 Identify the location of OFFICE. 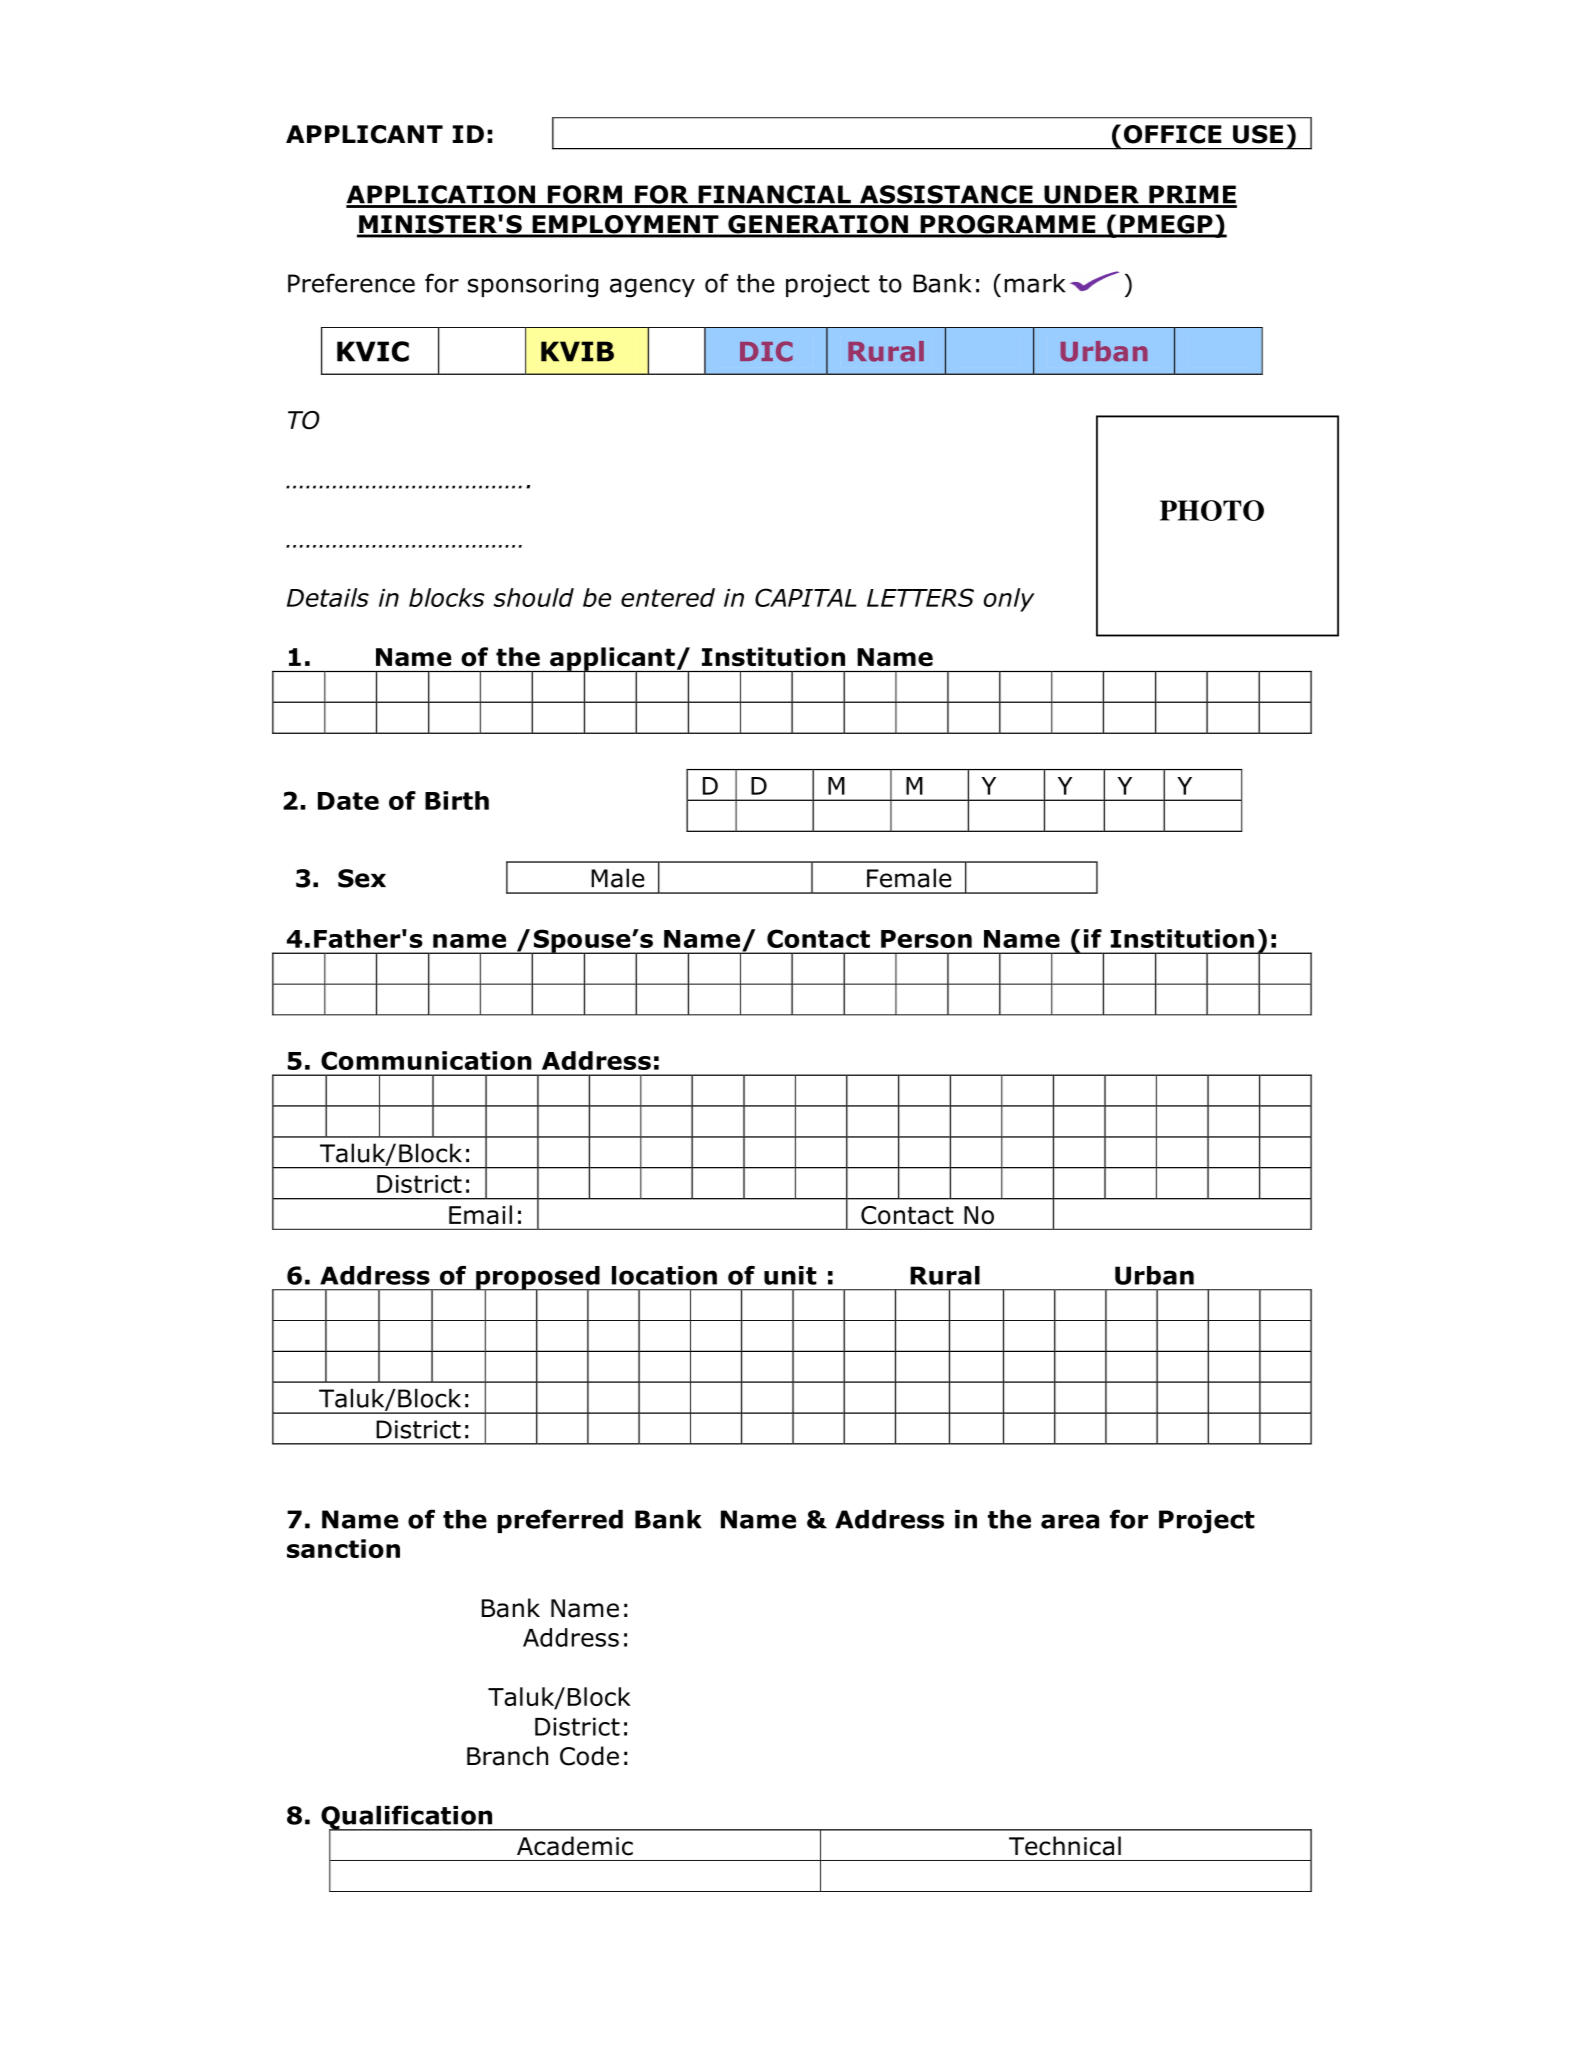
(1173, 134).
